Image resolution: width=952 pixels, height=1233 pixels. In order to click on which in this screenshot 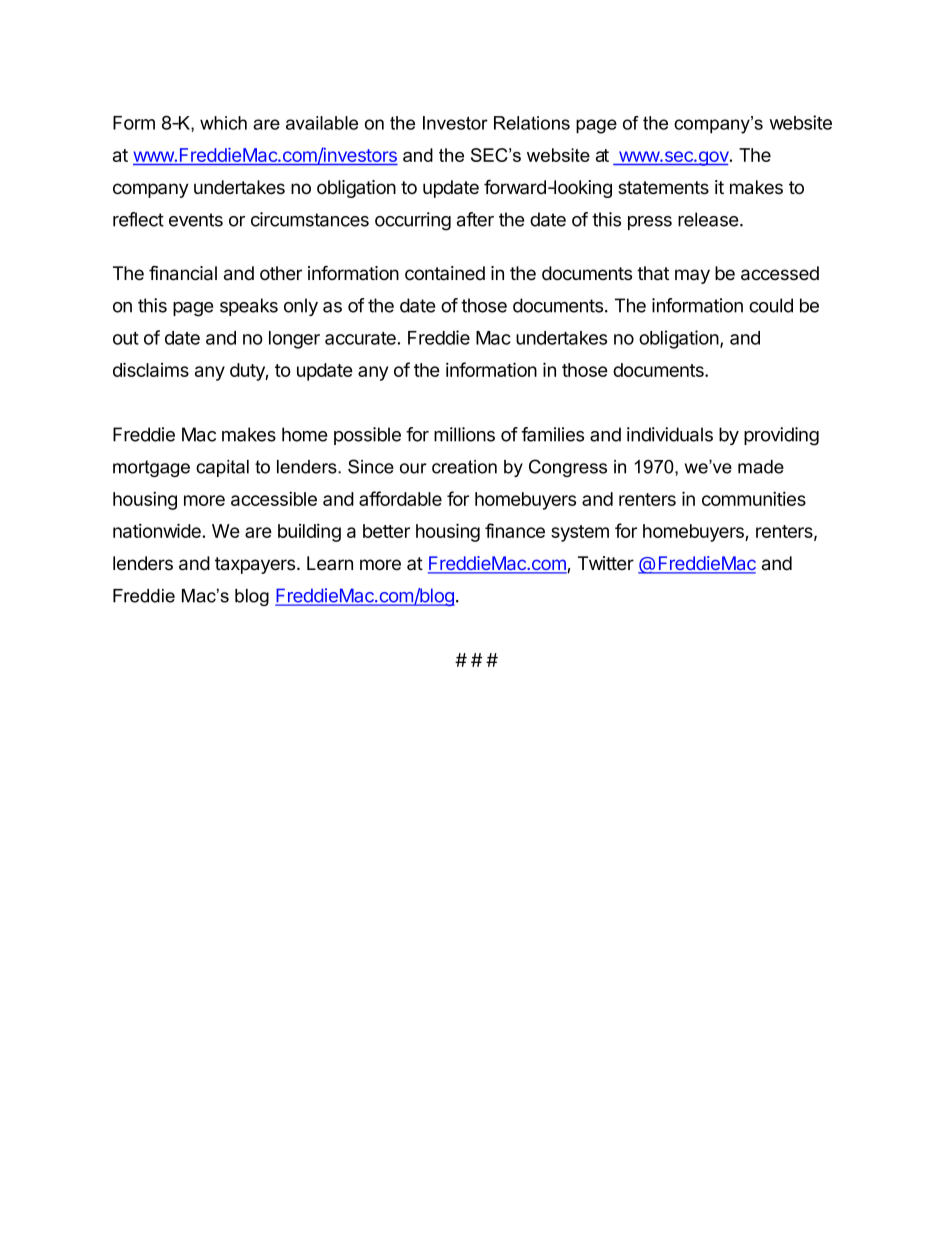, I will do `click(223, 123)`.
